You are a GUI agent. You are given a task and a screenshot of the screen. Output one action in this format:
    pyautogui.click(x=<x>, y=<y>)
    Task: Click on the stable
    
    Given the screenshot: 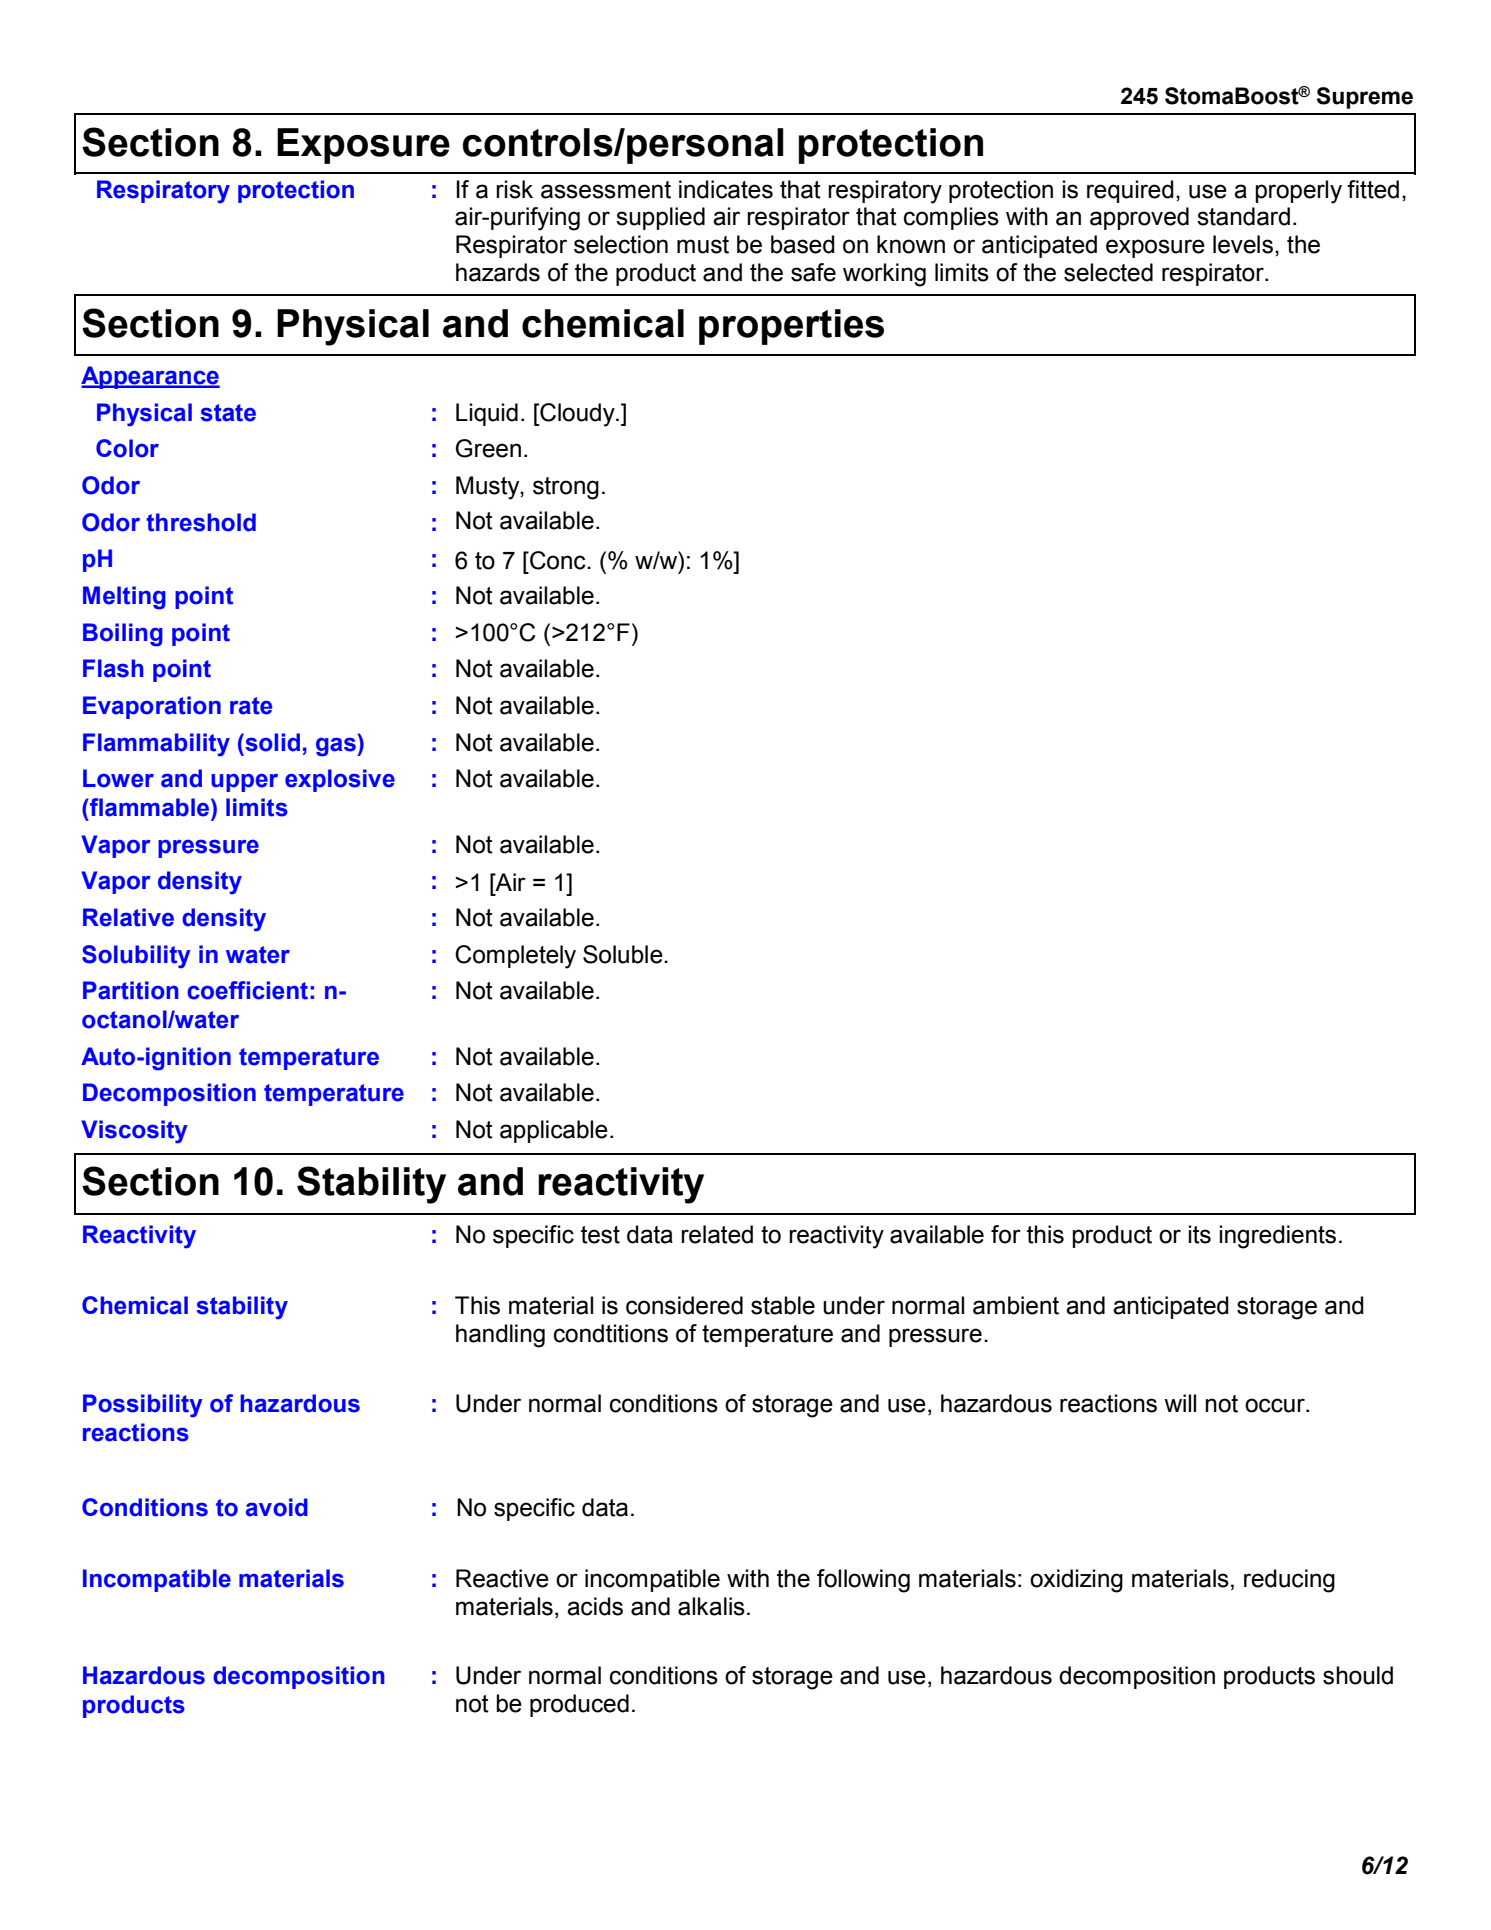 What is the action you would take?
    pyautogui.click(x=783, y=1305)
